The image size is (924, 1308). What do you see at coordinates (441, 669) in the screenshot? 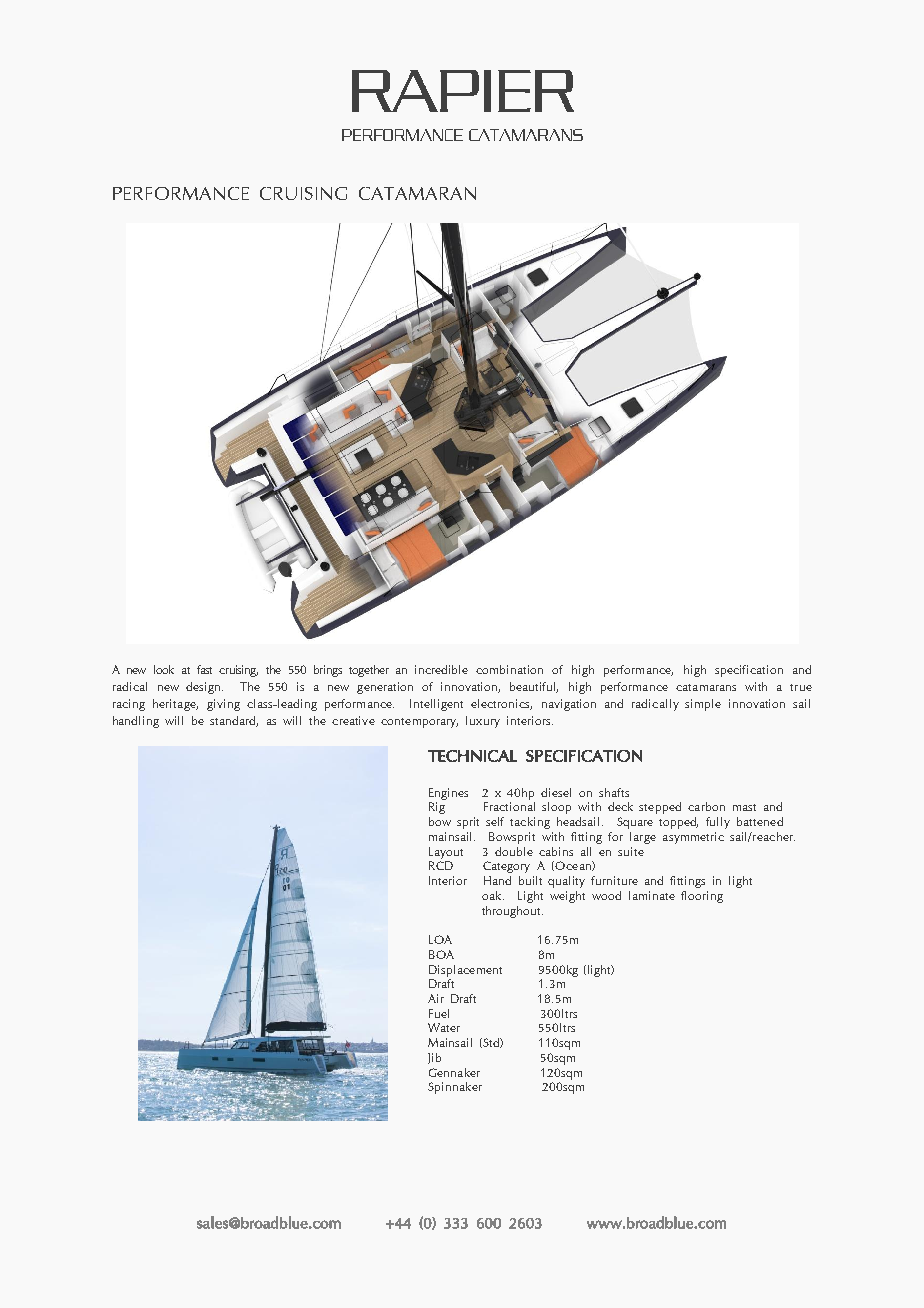
I see `incredible` at bounding box center [441, 669].
